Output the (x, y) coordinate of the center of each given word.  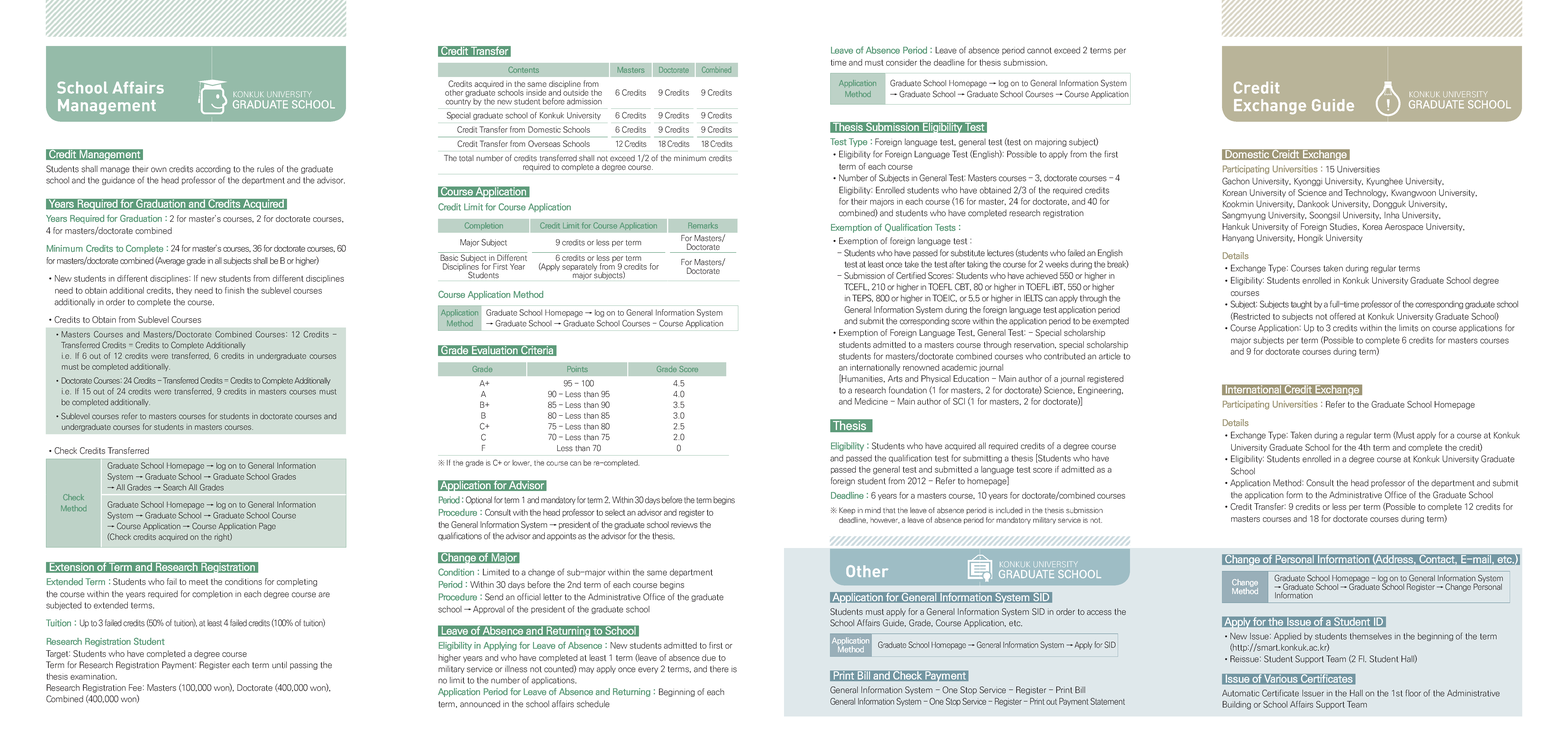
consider (901, 62)
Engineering (1100, 390)
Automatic (1240, 693)
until (279, 665)
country (458, 101)
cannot (1039, 50)
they (184, 291)
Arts (895, 378)
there (719, 669)
